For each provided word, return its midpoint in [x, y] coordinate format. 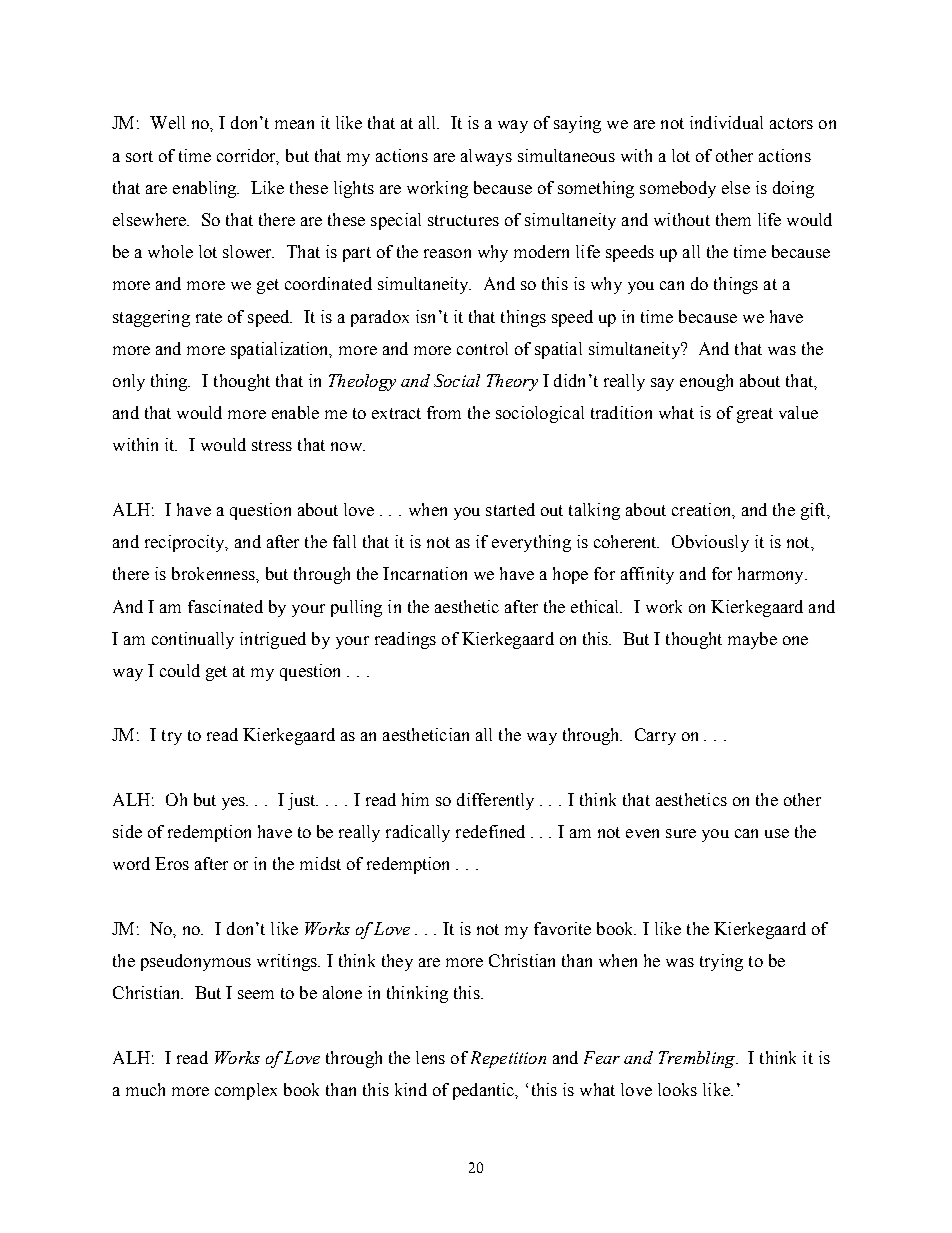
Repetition [508, 1059]
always [486, 157]
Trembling [698, 1059]
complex [246, 1091]
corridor [248, 156]
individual [726, 122]
